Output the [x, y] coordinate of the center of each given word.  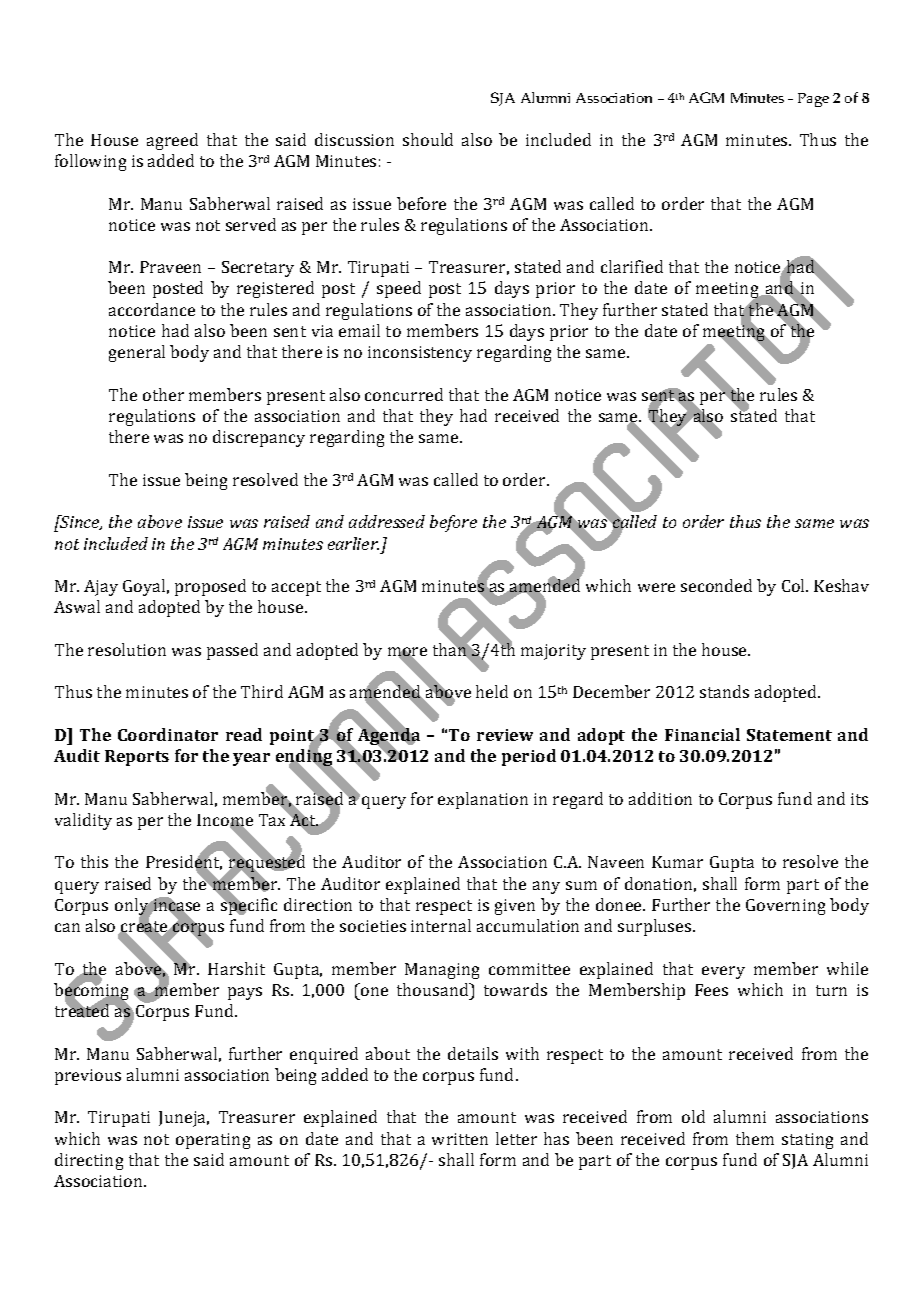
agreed [172, 141]
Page [813, 100]
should [428, 139]
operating [213, 1141]
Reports [137, 758]
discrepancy [259, 438]
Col [795, 585]
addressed [387, 521]
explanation [483, 800]
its [859, 799]
